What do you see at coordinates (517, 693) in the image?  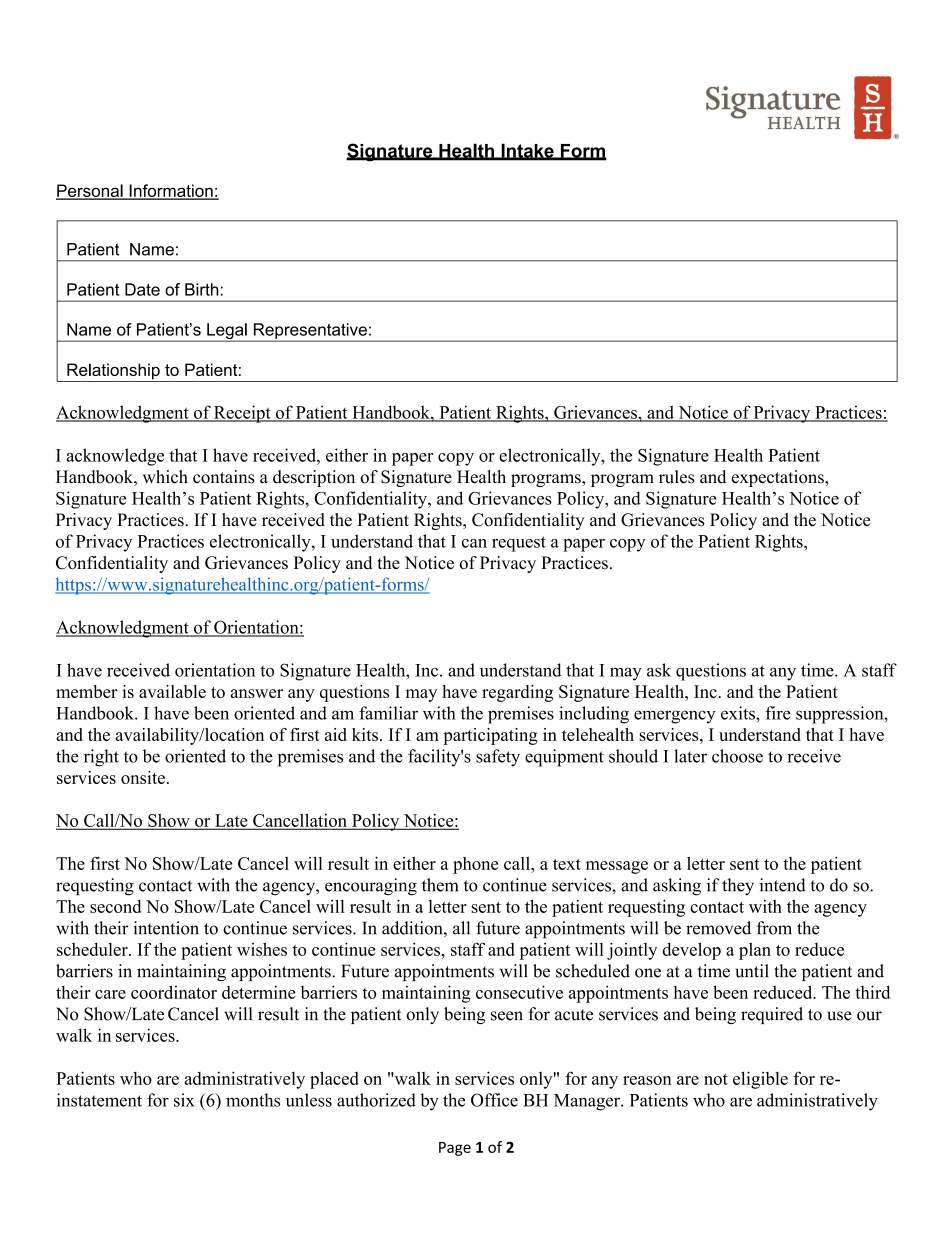 I see `regarding` at bounding box center [517, 693].
